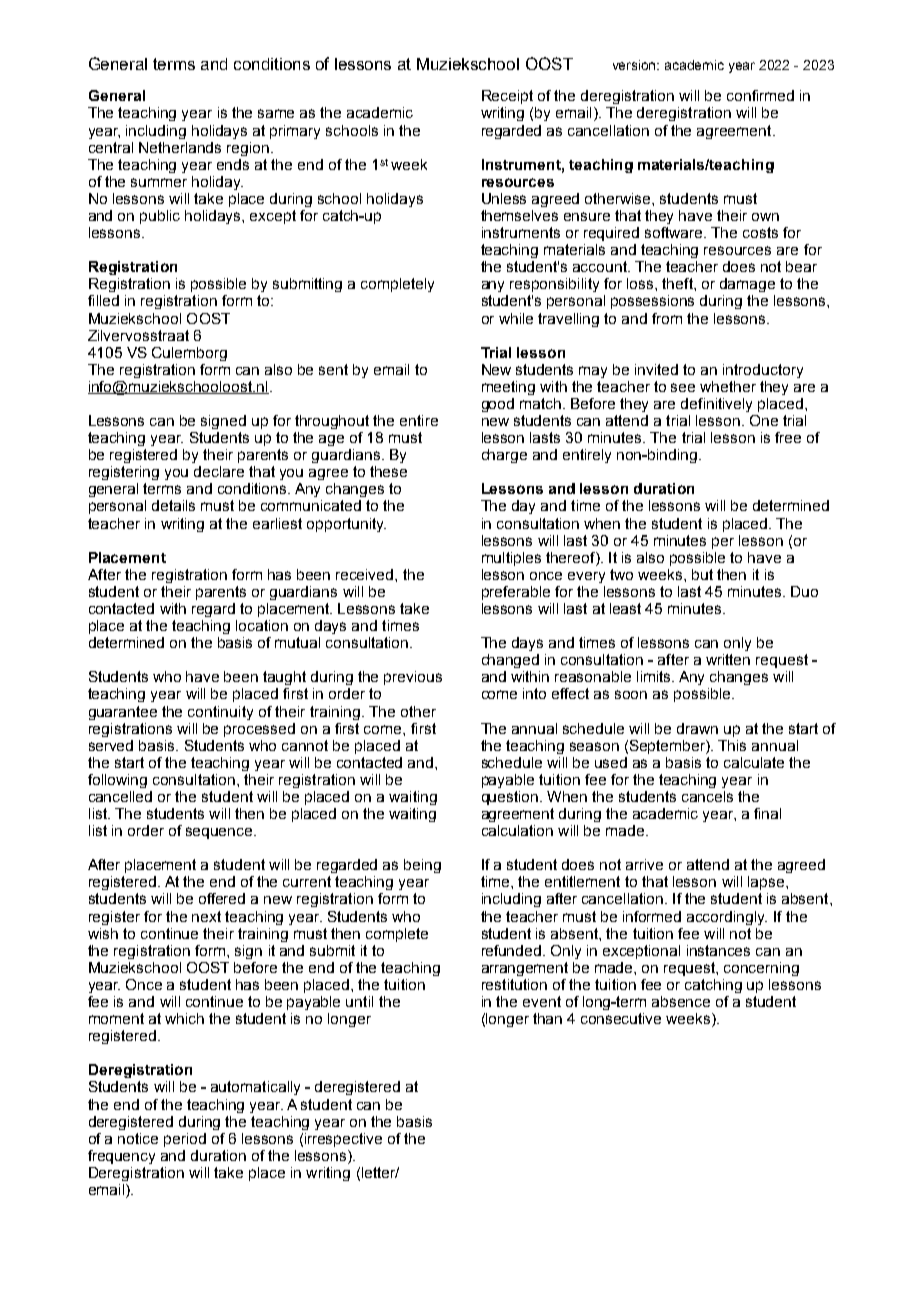  I want to click on Netherlands, so click(180, 147).
